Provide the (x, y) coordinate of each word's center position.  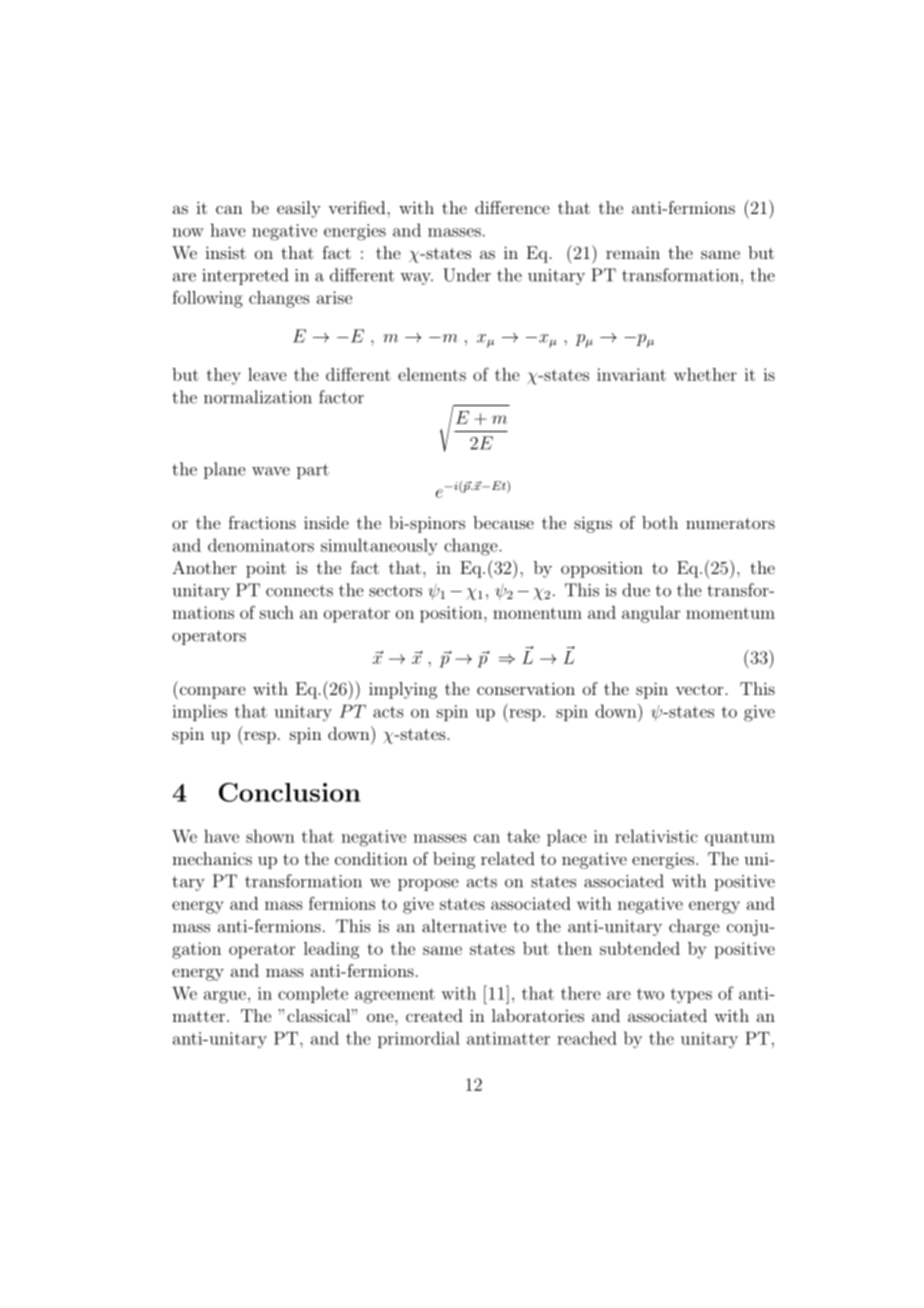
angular (651, 614)
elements (432, 374)
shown (270, 836)
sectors (395, 591)
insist (225, 252)
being (454, 860)
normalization (258, 397)
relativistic (656, 836)
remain (633, 252)
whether (705, 374)
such (277, 612)
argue (225, 997)
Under (467, 275)
